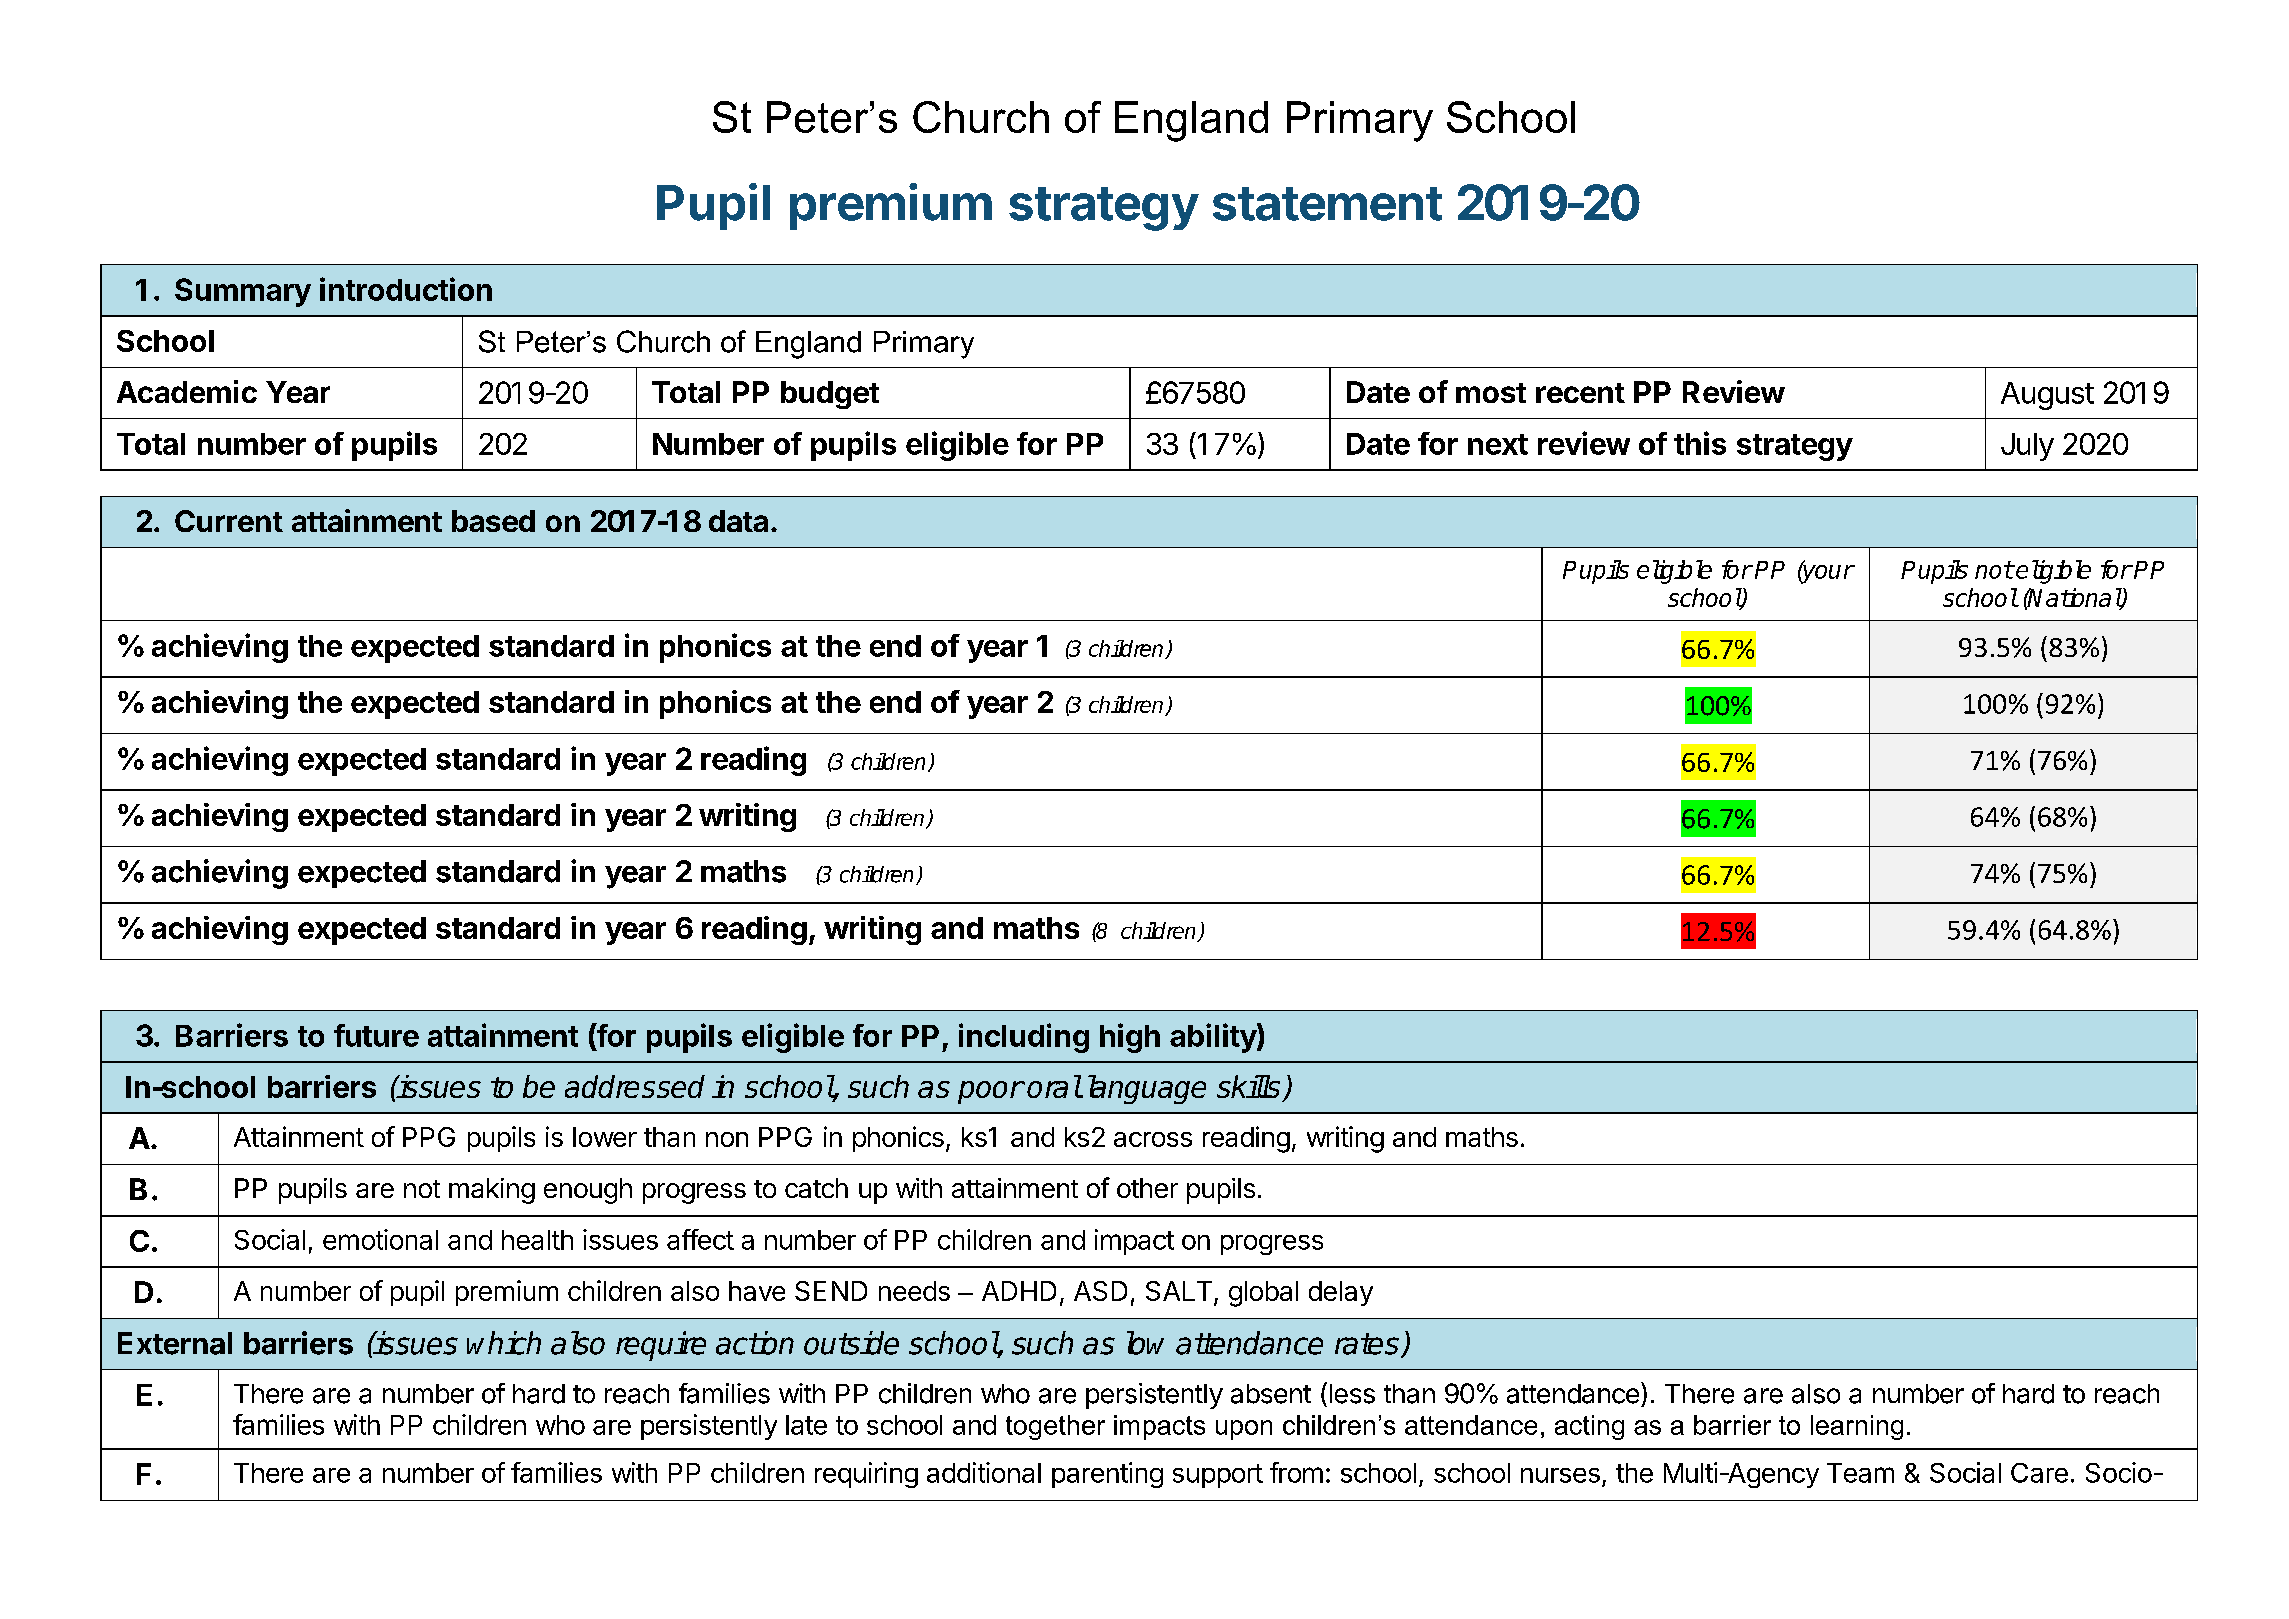  Describe the element at coordinates (1055, 1427) in the document. I see `together` at that location.
